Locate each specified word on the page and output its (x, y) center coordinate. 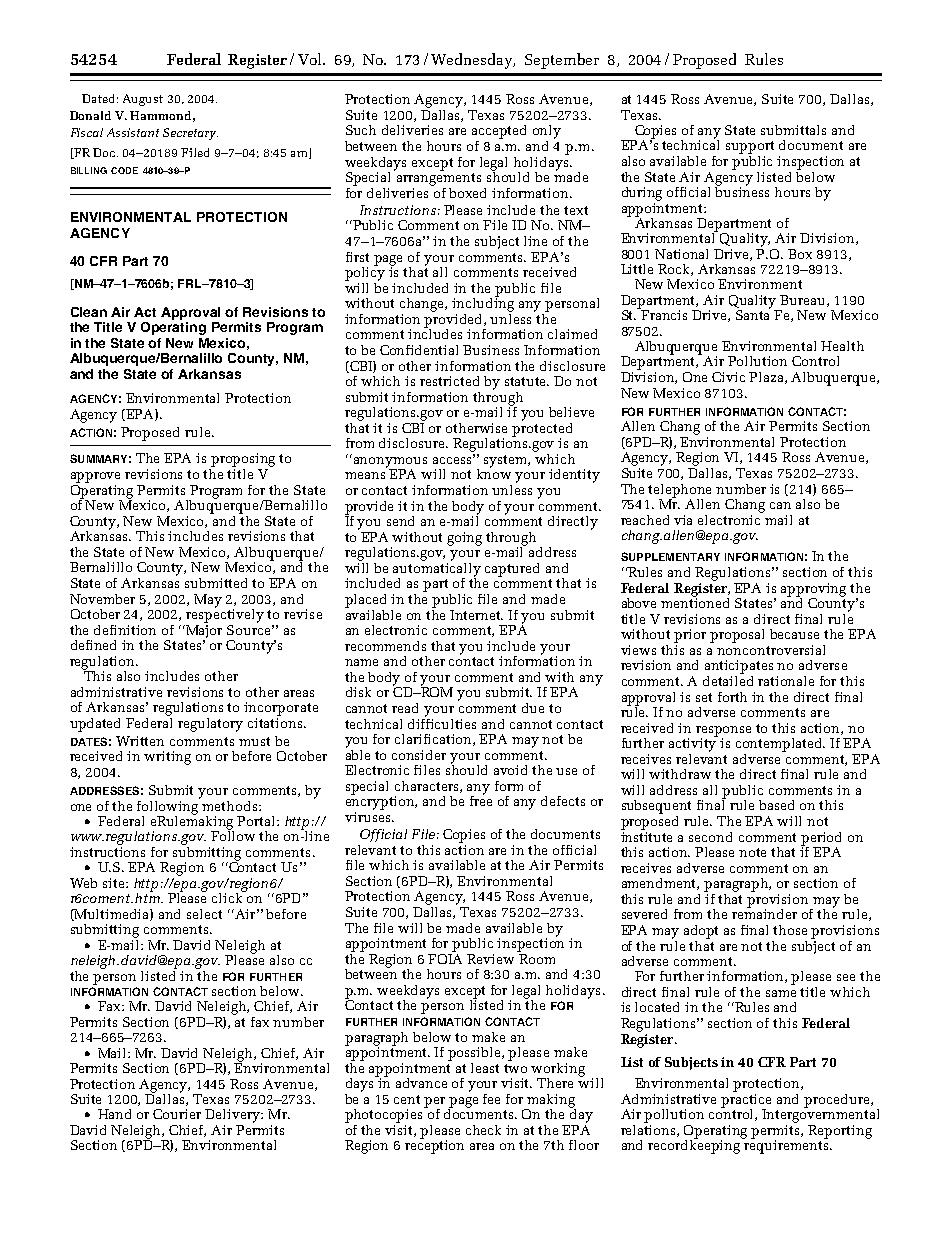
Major (203, 631)
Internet (476, 615)
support (750, 147)
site (115, 883)
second (710, 837)
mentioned (695, 601)
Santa (753, 314)
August (143, 100)
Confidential (419, 350)
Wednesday (473, 61)
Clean (89, 312)
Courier (177, 1114)
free (481, 800)
